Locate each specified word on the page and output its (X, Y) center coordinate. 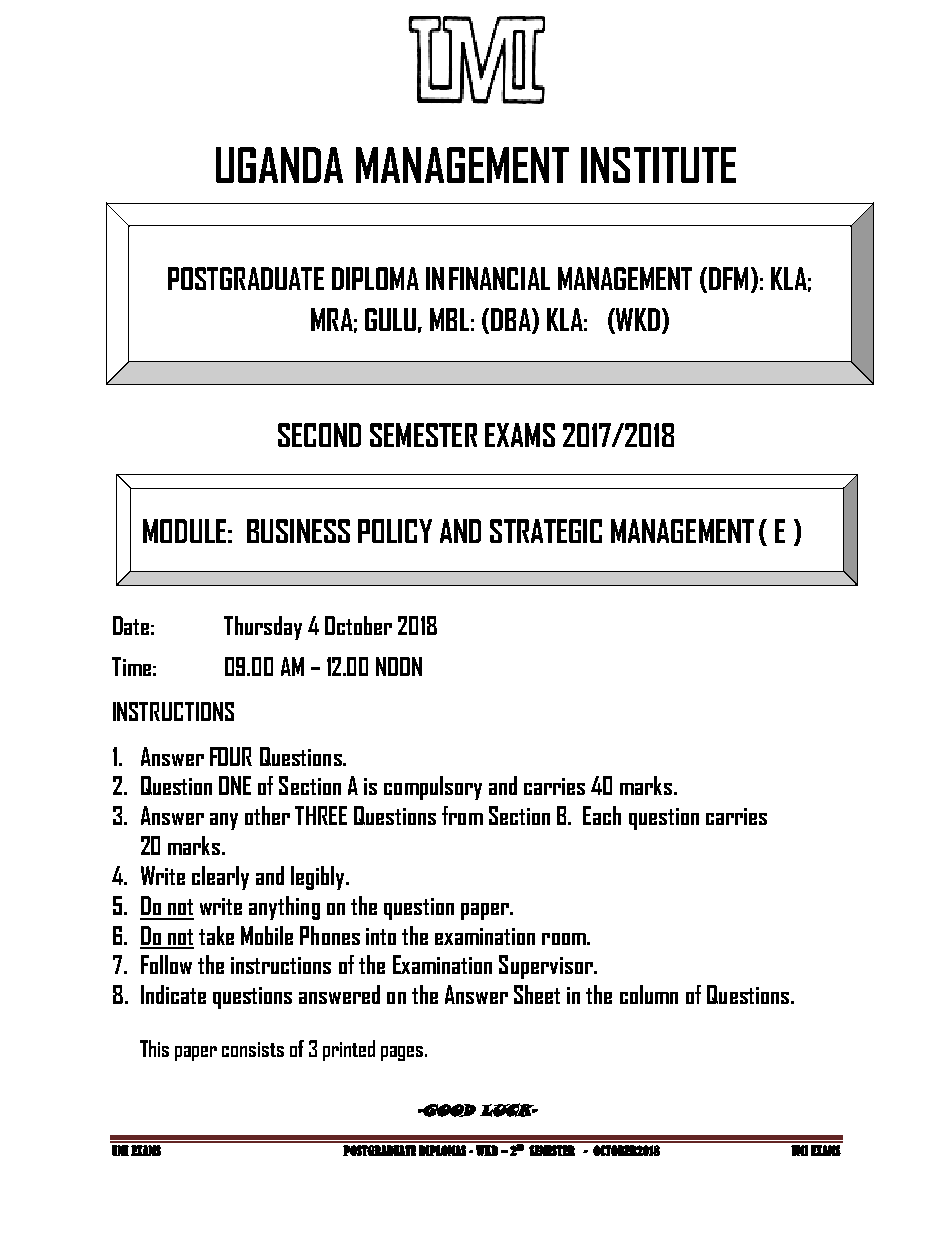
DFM (728, 278)
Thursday (263, 628)
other (267, 815)
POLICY (395, 531)
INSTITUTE (658, 165)
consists (253, 1049)
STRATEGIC (546, 531)
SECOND (319, 435)
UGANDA (279, 165)
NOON (399, 666)
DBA (512, 320)
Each (602, 815)
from (462, 815)
